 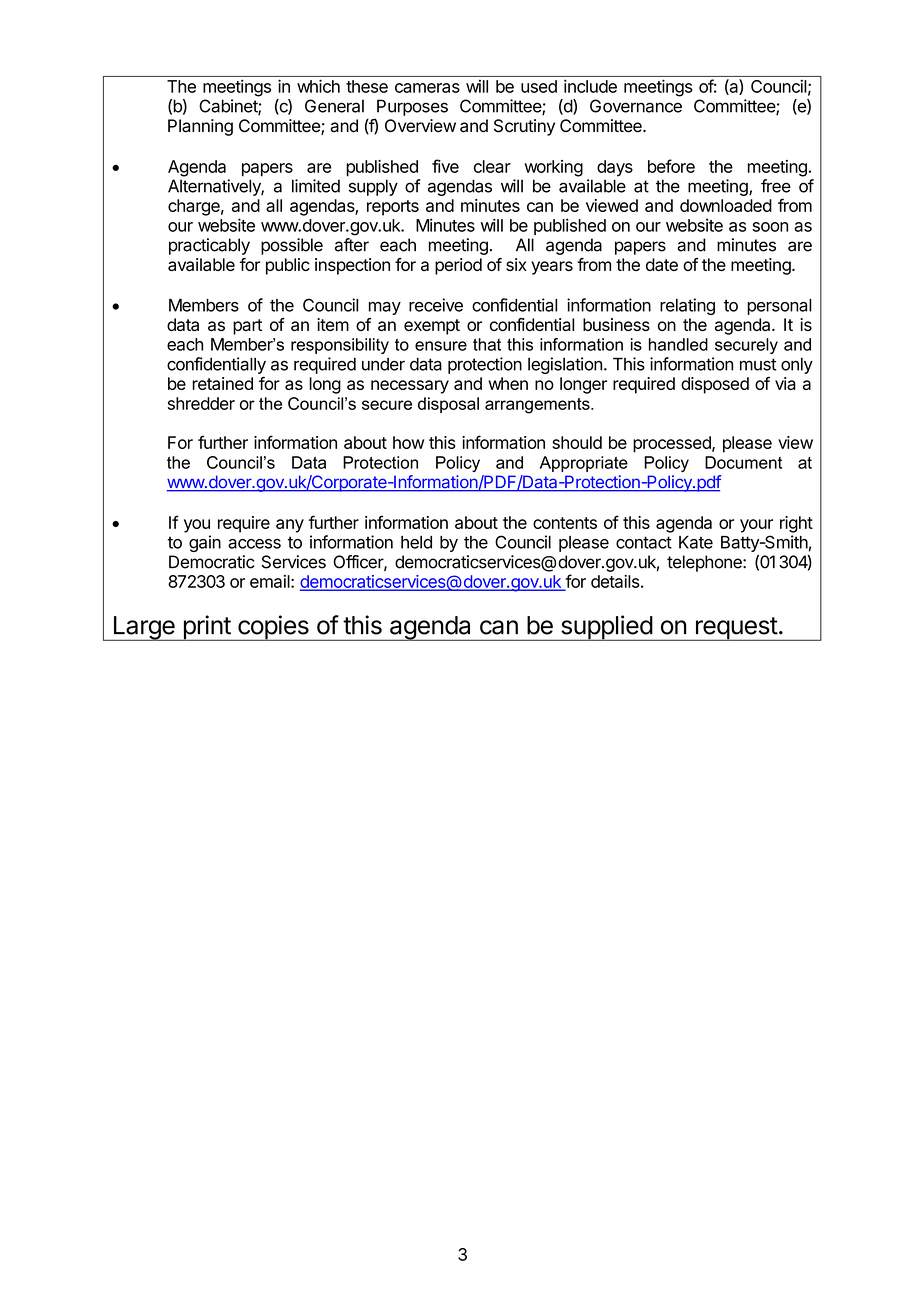 I want to click on print, so click(x=206, y=628).
